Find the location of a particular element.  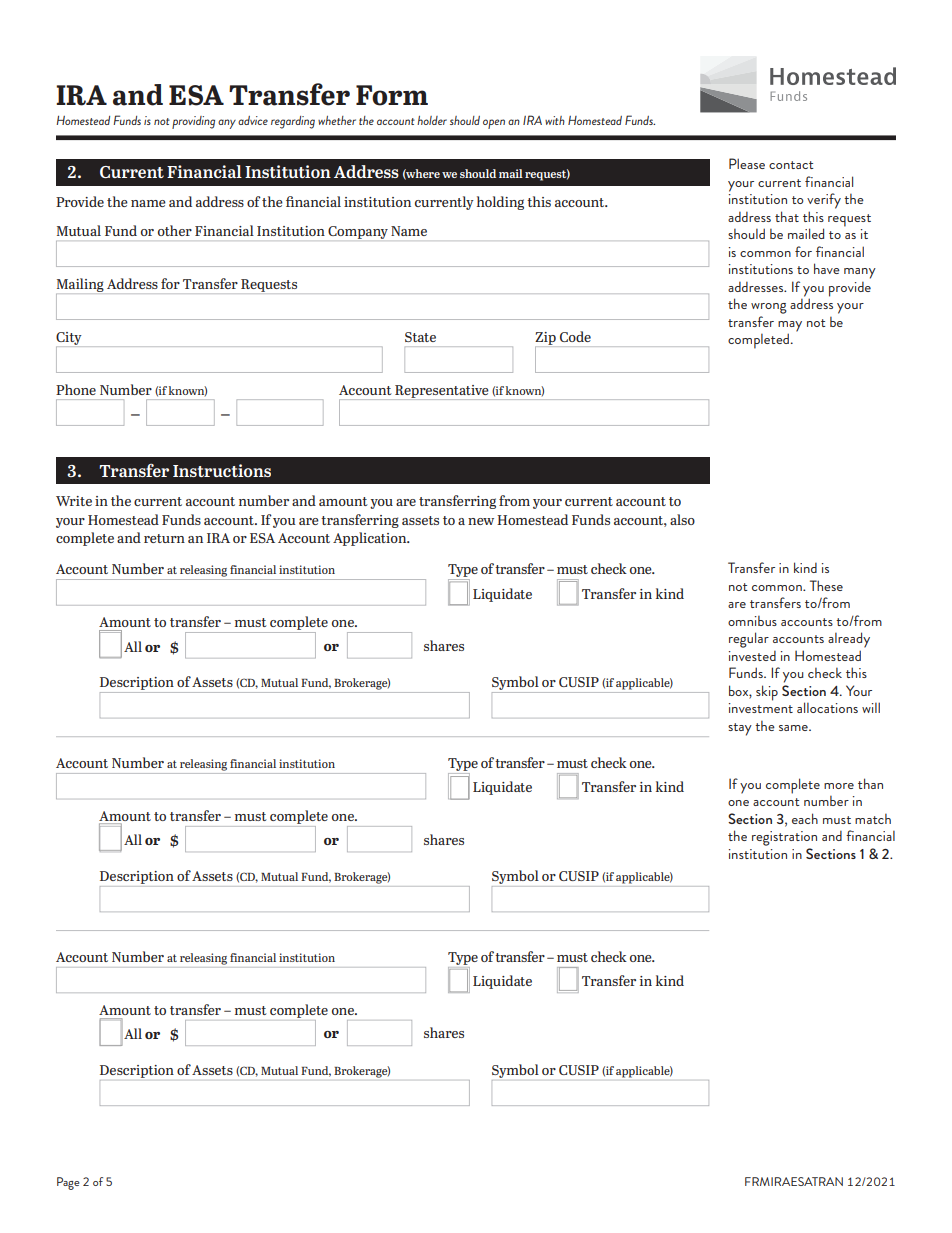

new is located at coordinates (481, 521).
